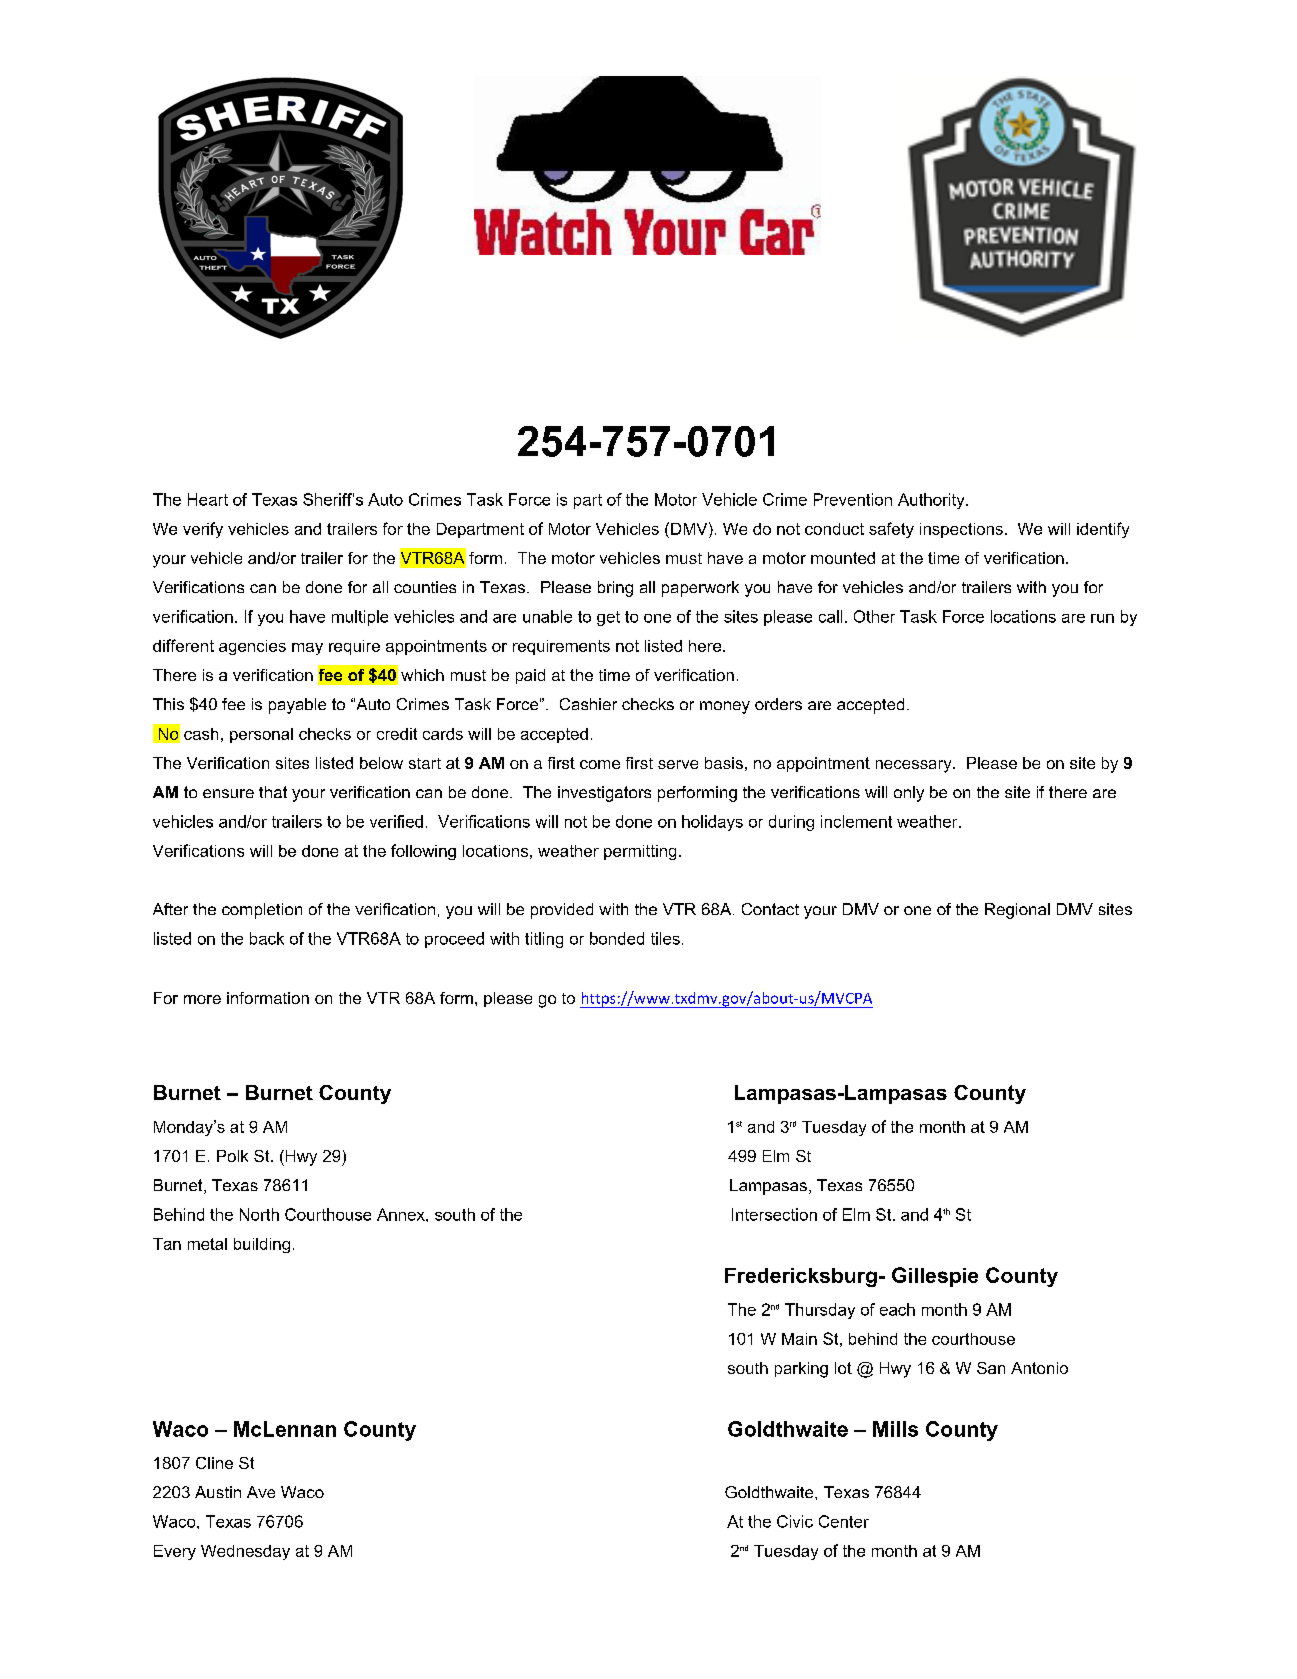 The height and width of the screenshot is (1679, 1297). Describe the element at coordinates (267, 938) in the screenshot. I see `back` at that location.
